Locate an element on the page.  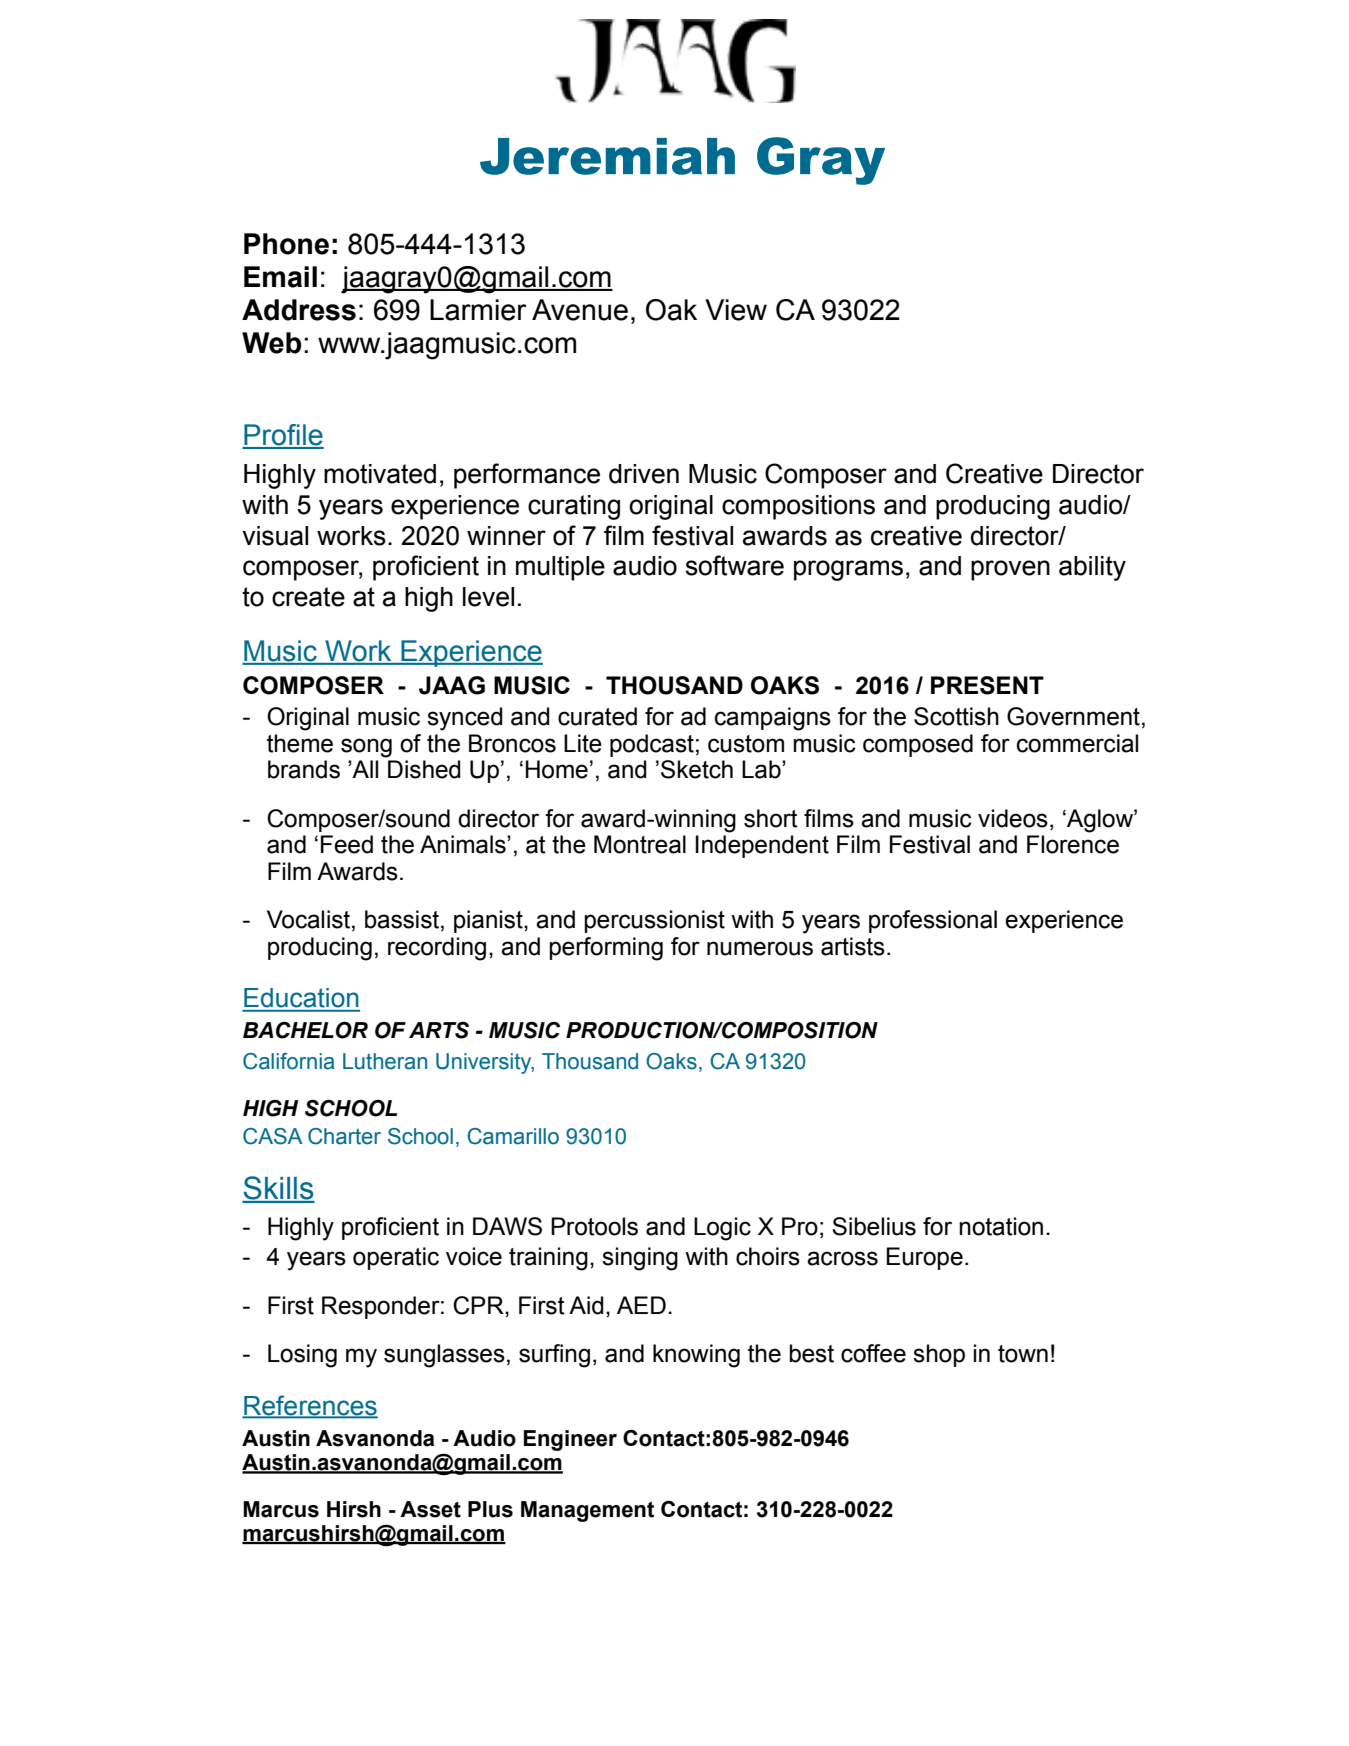
performing is located at coordinates (606, 949).
